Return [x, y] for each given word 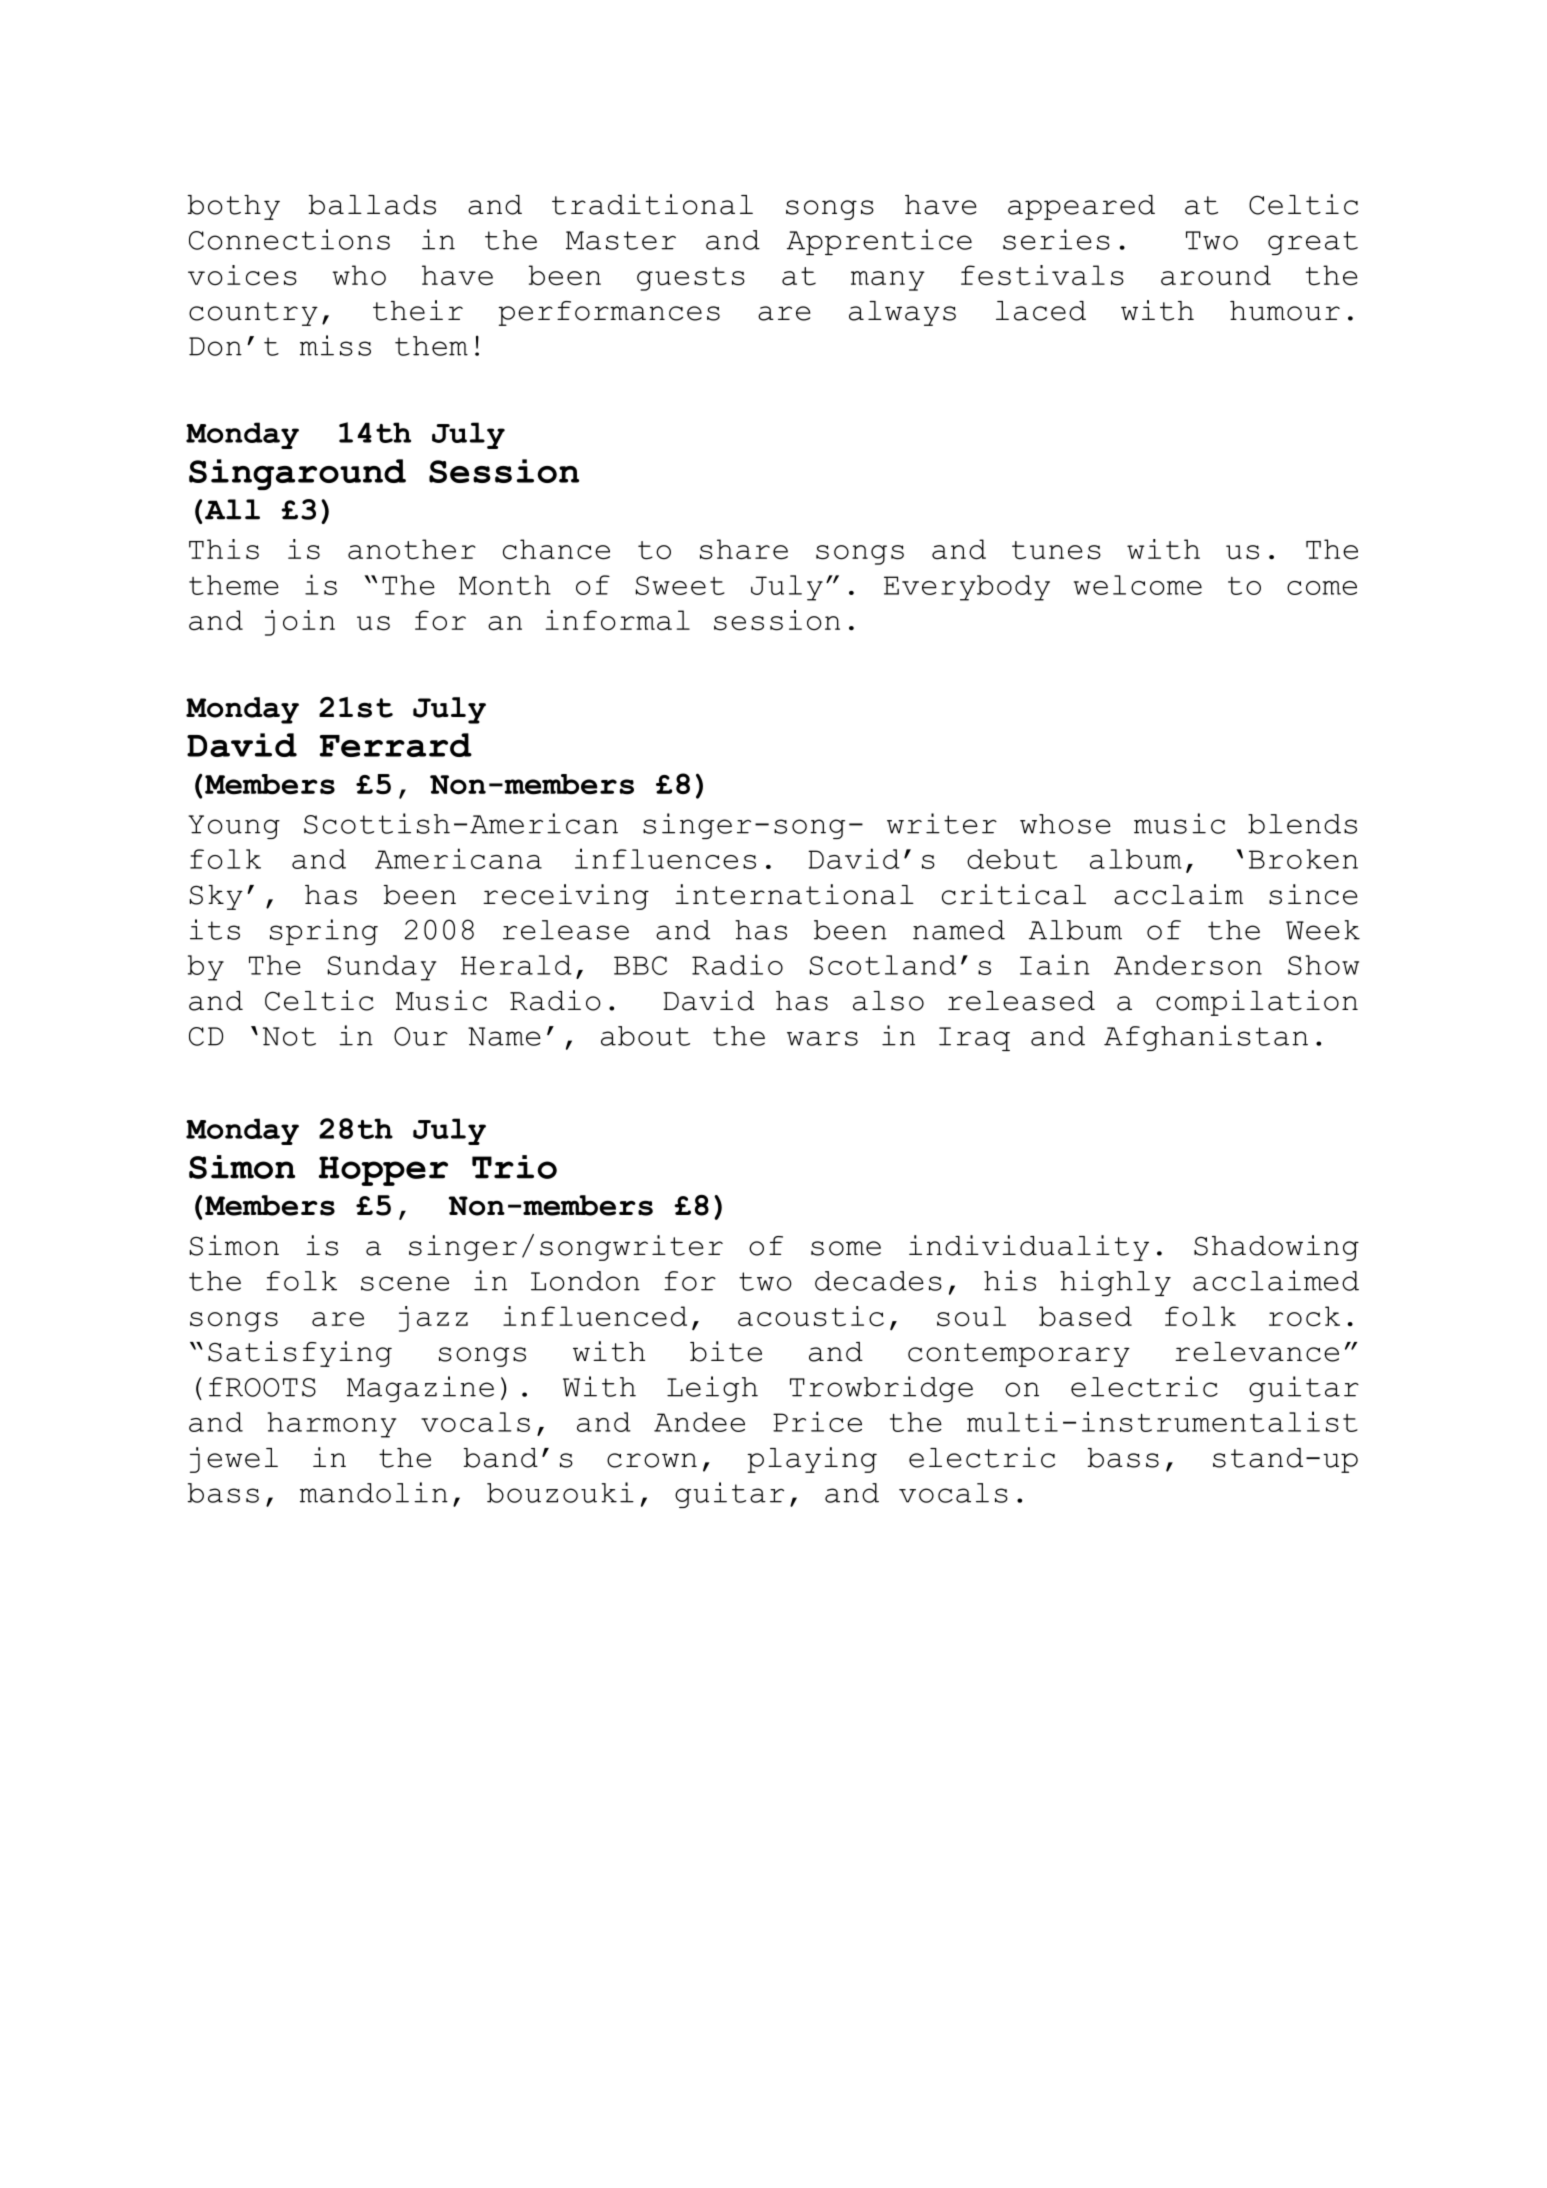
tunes [1056, 550]
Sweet [680, 585]
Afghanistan [1206, 1038]
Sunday [382, 968]
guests [691, 279]
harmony [331, 1425]
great [1313, 243]
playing [812, 1460]
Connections [289, 239]
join [300, 623]
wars [822, 1038]
